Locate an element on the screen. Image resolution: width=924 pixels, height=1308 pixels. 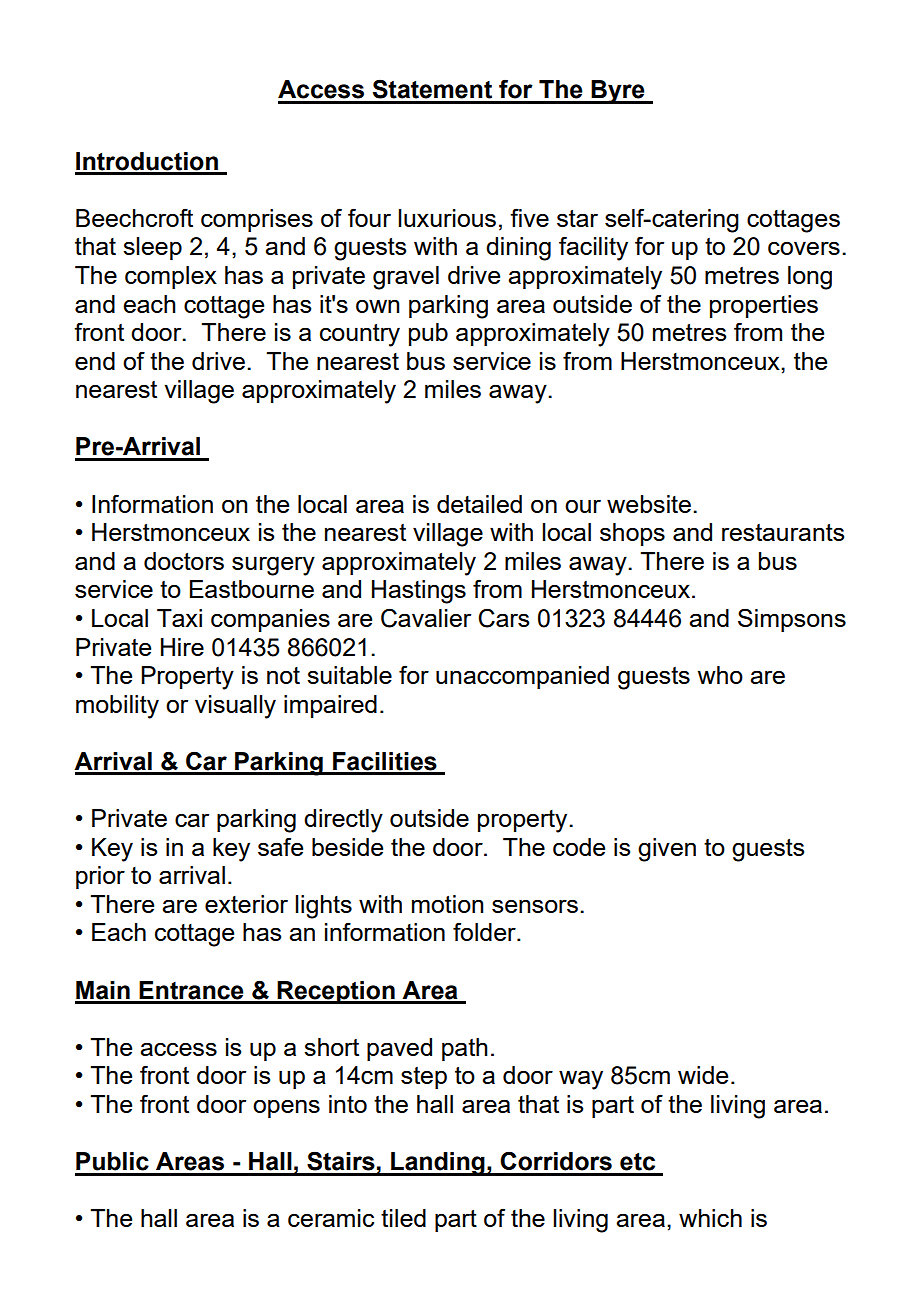
luxurious is located at coordinates (447, 218).
